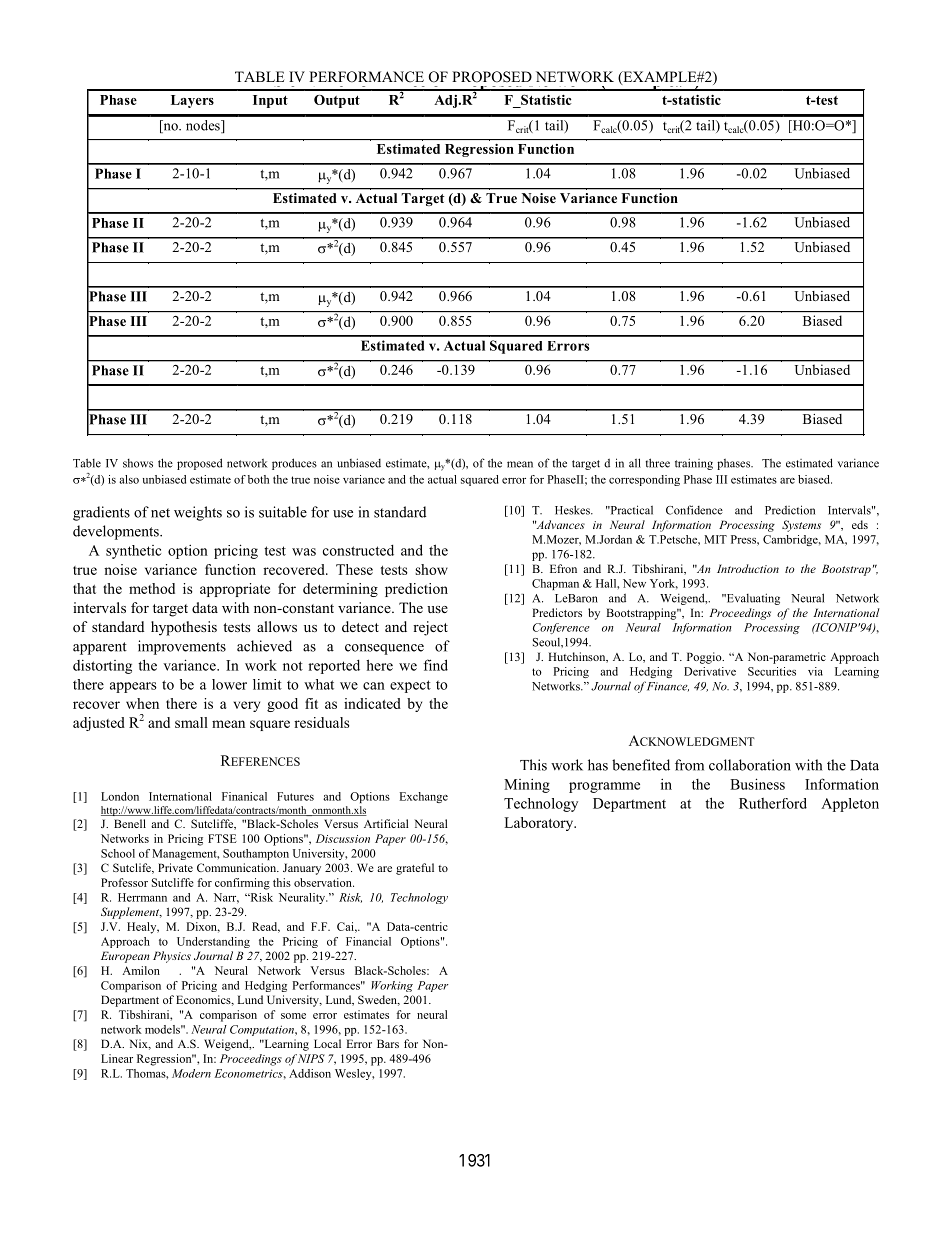 Image resolution: width=952 pixels, height=1233 pixels. Describe the element at coordinates (139, 1044) in the document. I see `Nix` at that location.
